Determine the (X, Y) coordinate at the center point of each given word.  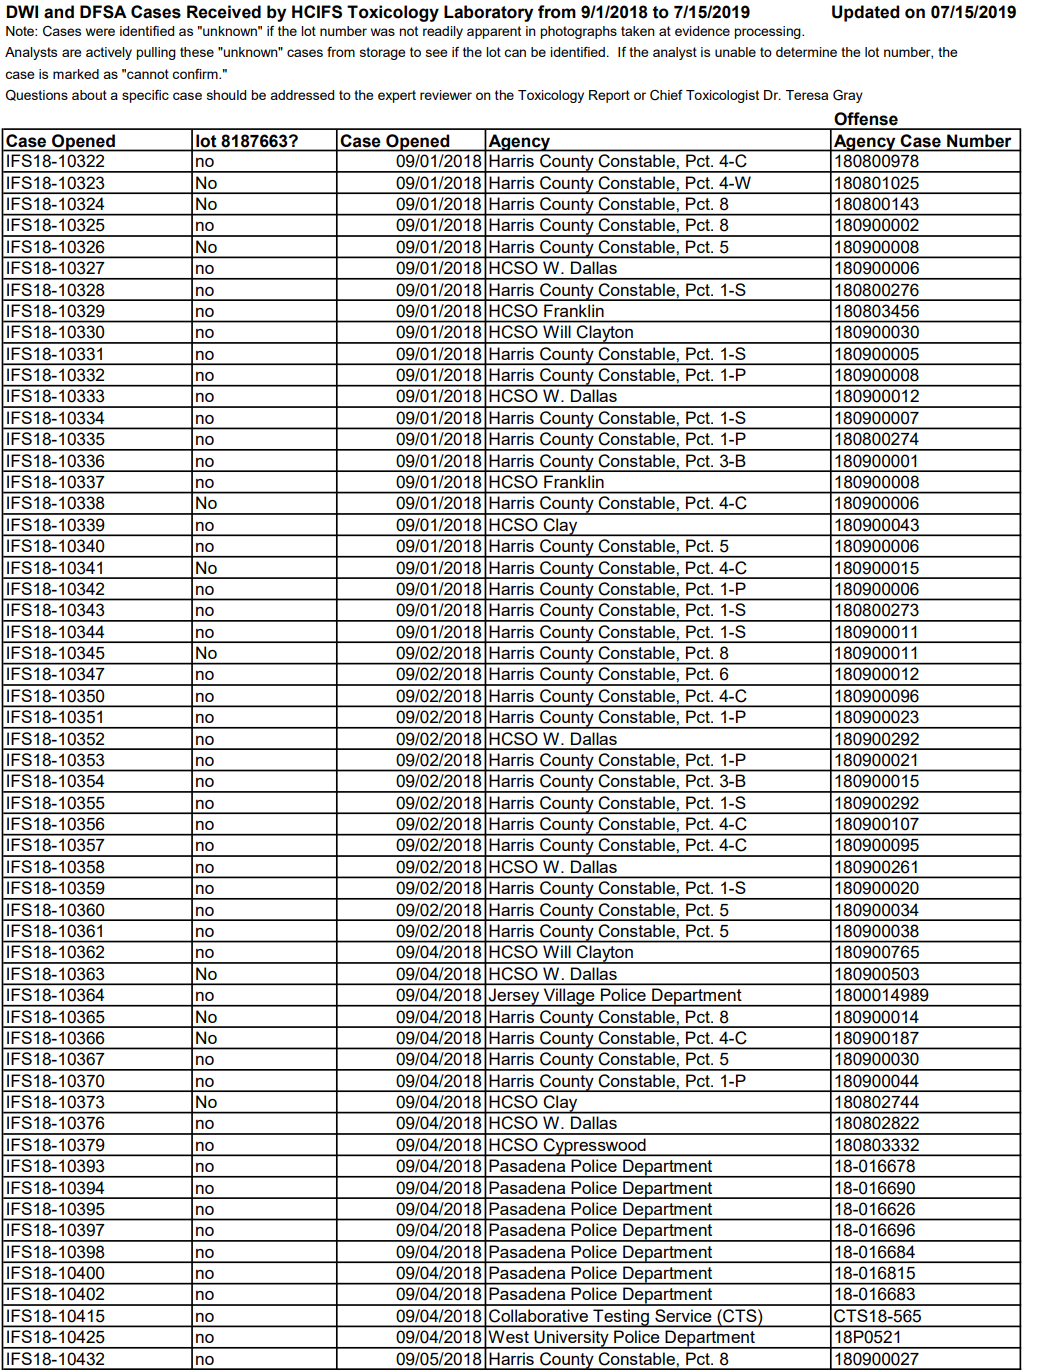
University (572, 1339)
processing (768, 32)
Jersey (514, 997)
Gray (848, 96)
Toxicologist (722, 96)
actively (109, 53)
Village (569, 997)
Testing (621, 1318)
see (437, 53)
